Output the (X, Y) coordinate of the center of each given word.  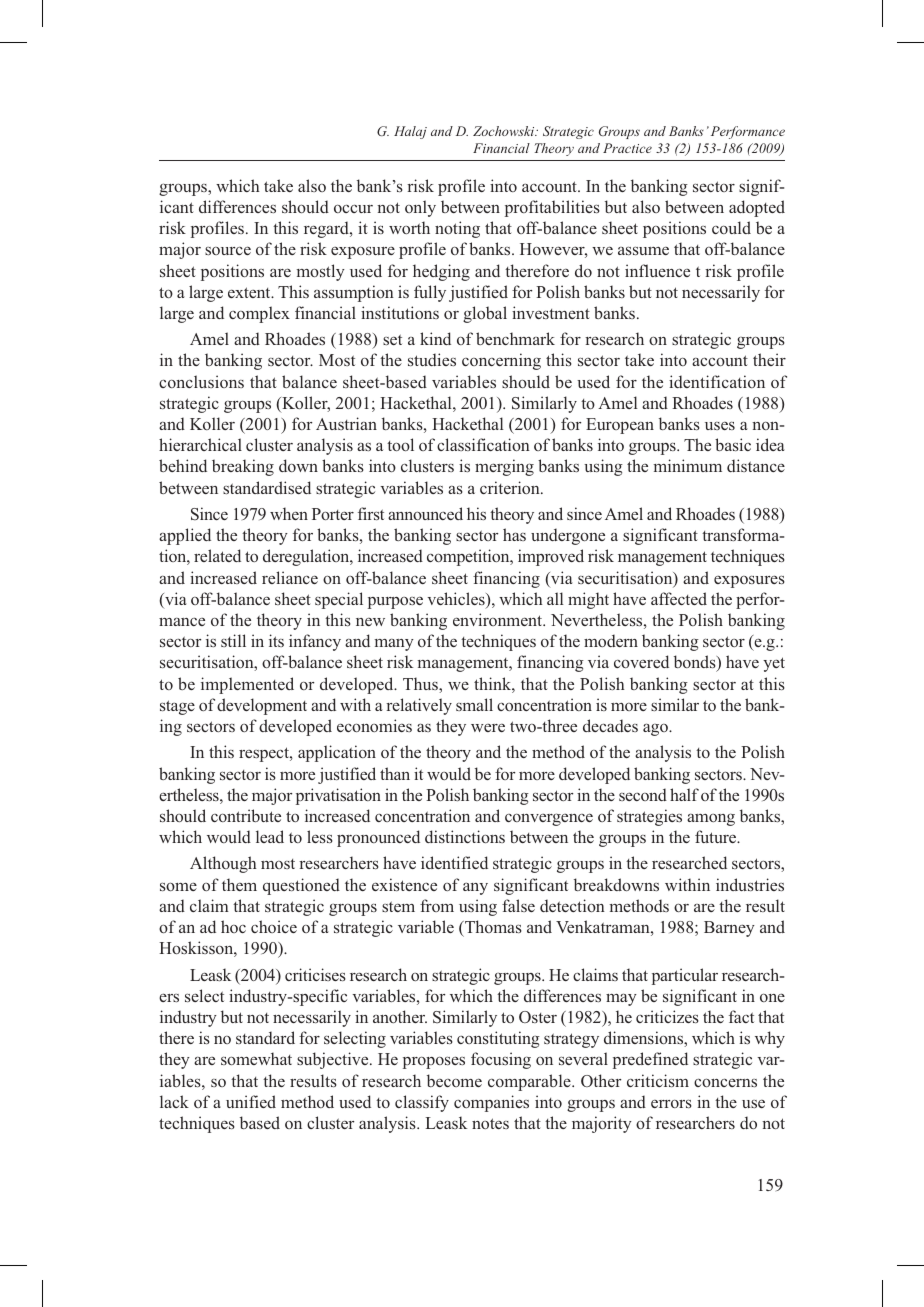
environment (499, 619)
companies (491, 1103)
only (420, 208)
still (233, 640)
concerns (725, 1082)
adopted (757, 208)
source (228, 250)
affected (679, 598)
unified (251, 1101)
